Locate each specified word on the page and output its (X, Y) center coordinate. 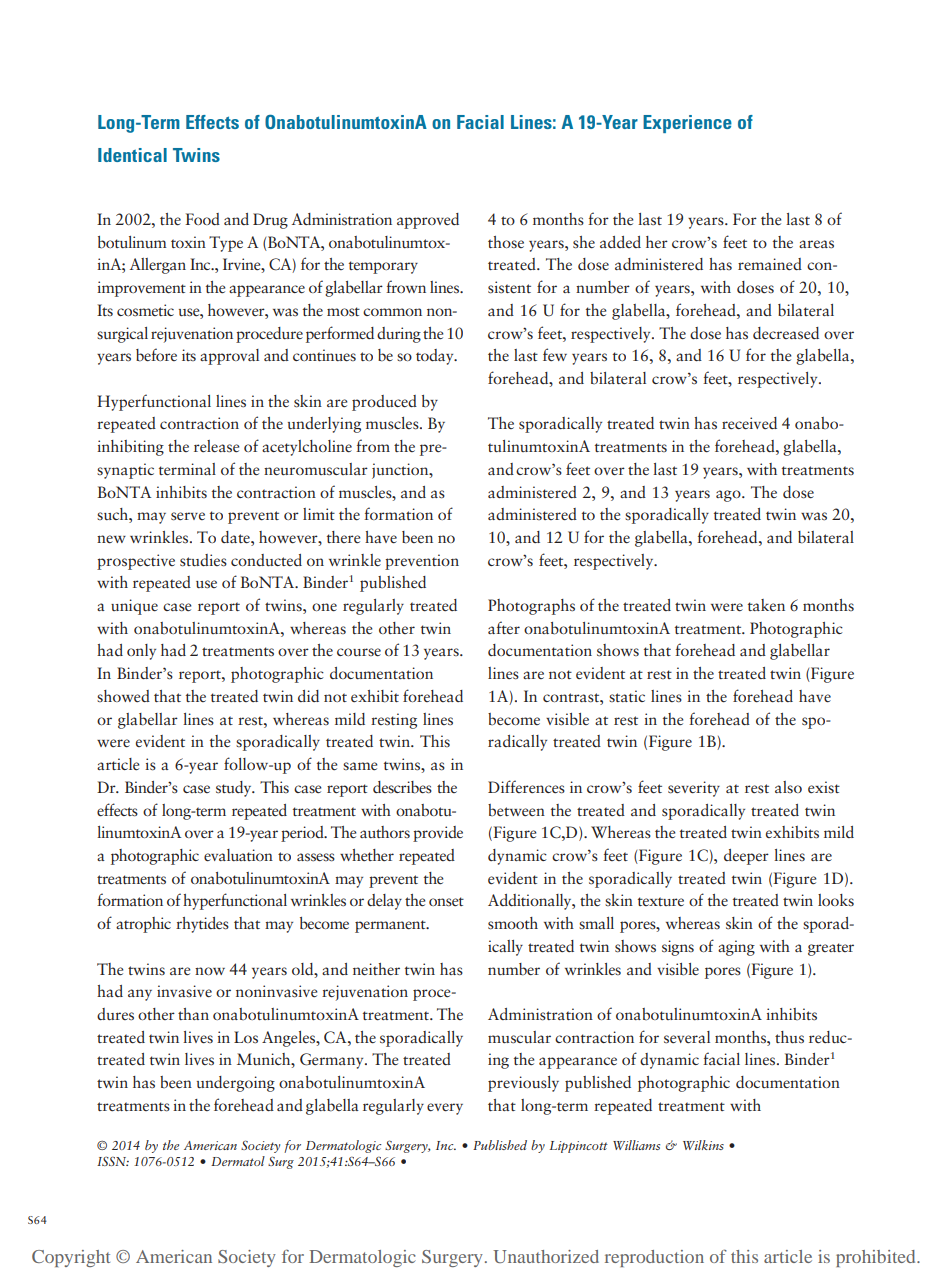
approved (428, 221)
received (749, 423)
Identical (132, 155)
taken (766, 605)
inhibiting (130, 448)
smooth (513, 923)
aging (736, 948)
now (210, 971)
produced (384, 403)
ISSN (113, 1161)
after (504, 627)
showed (123, 696)
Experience (687, 124)
